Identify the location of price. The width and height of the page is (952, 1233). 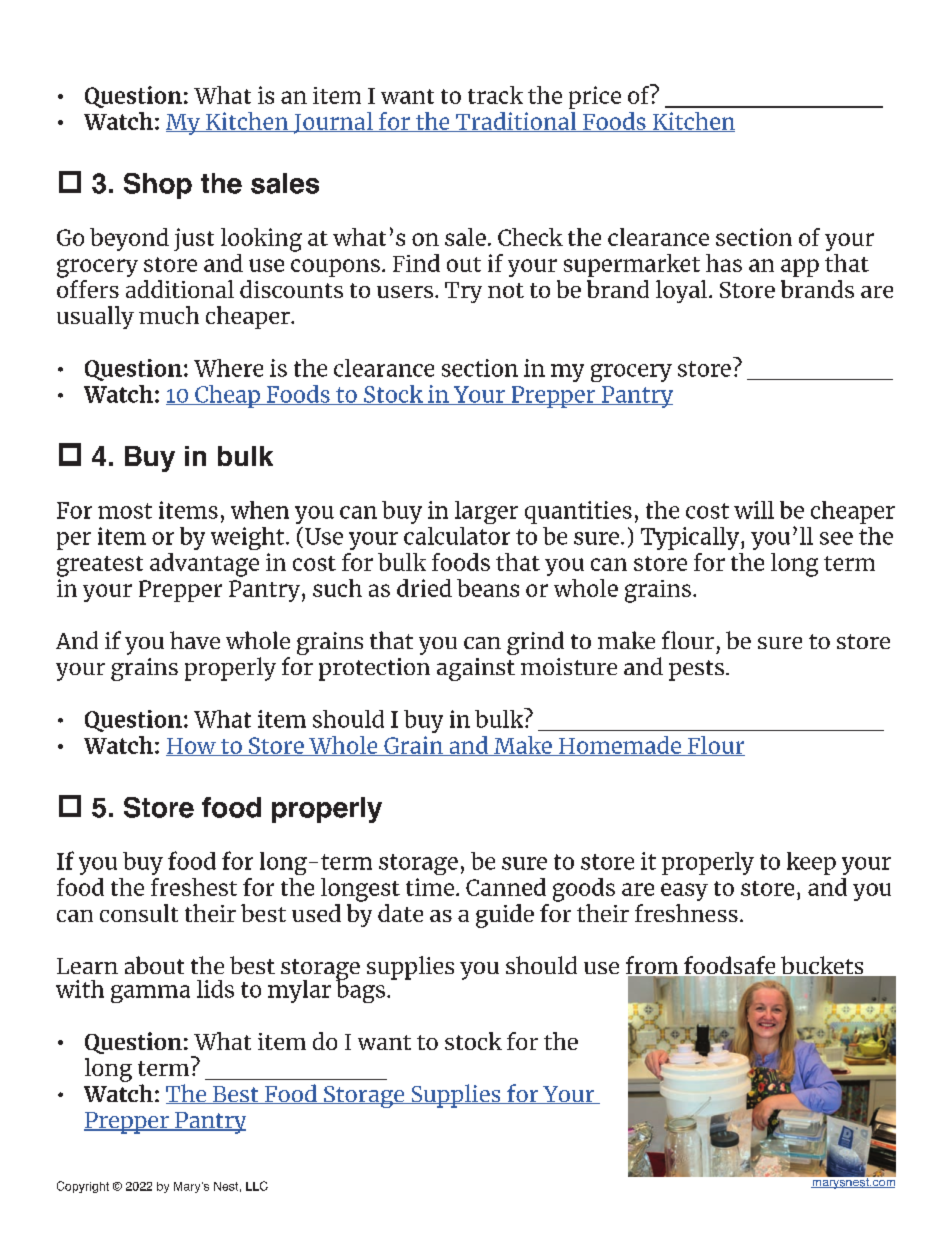
(595, 97).
